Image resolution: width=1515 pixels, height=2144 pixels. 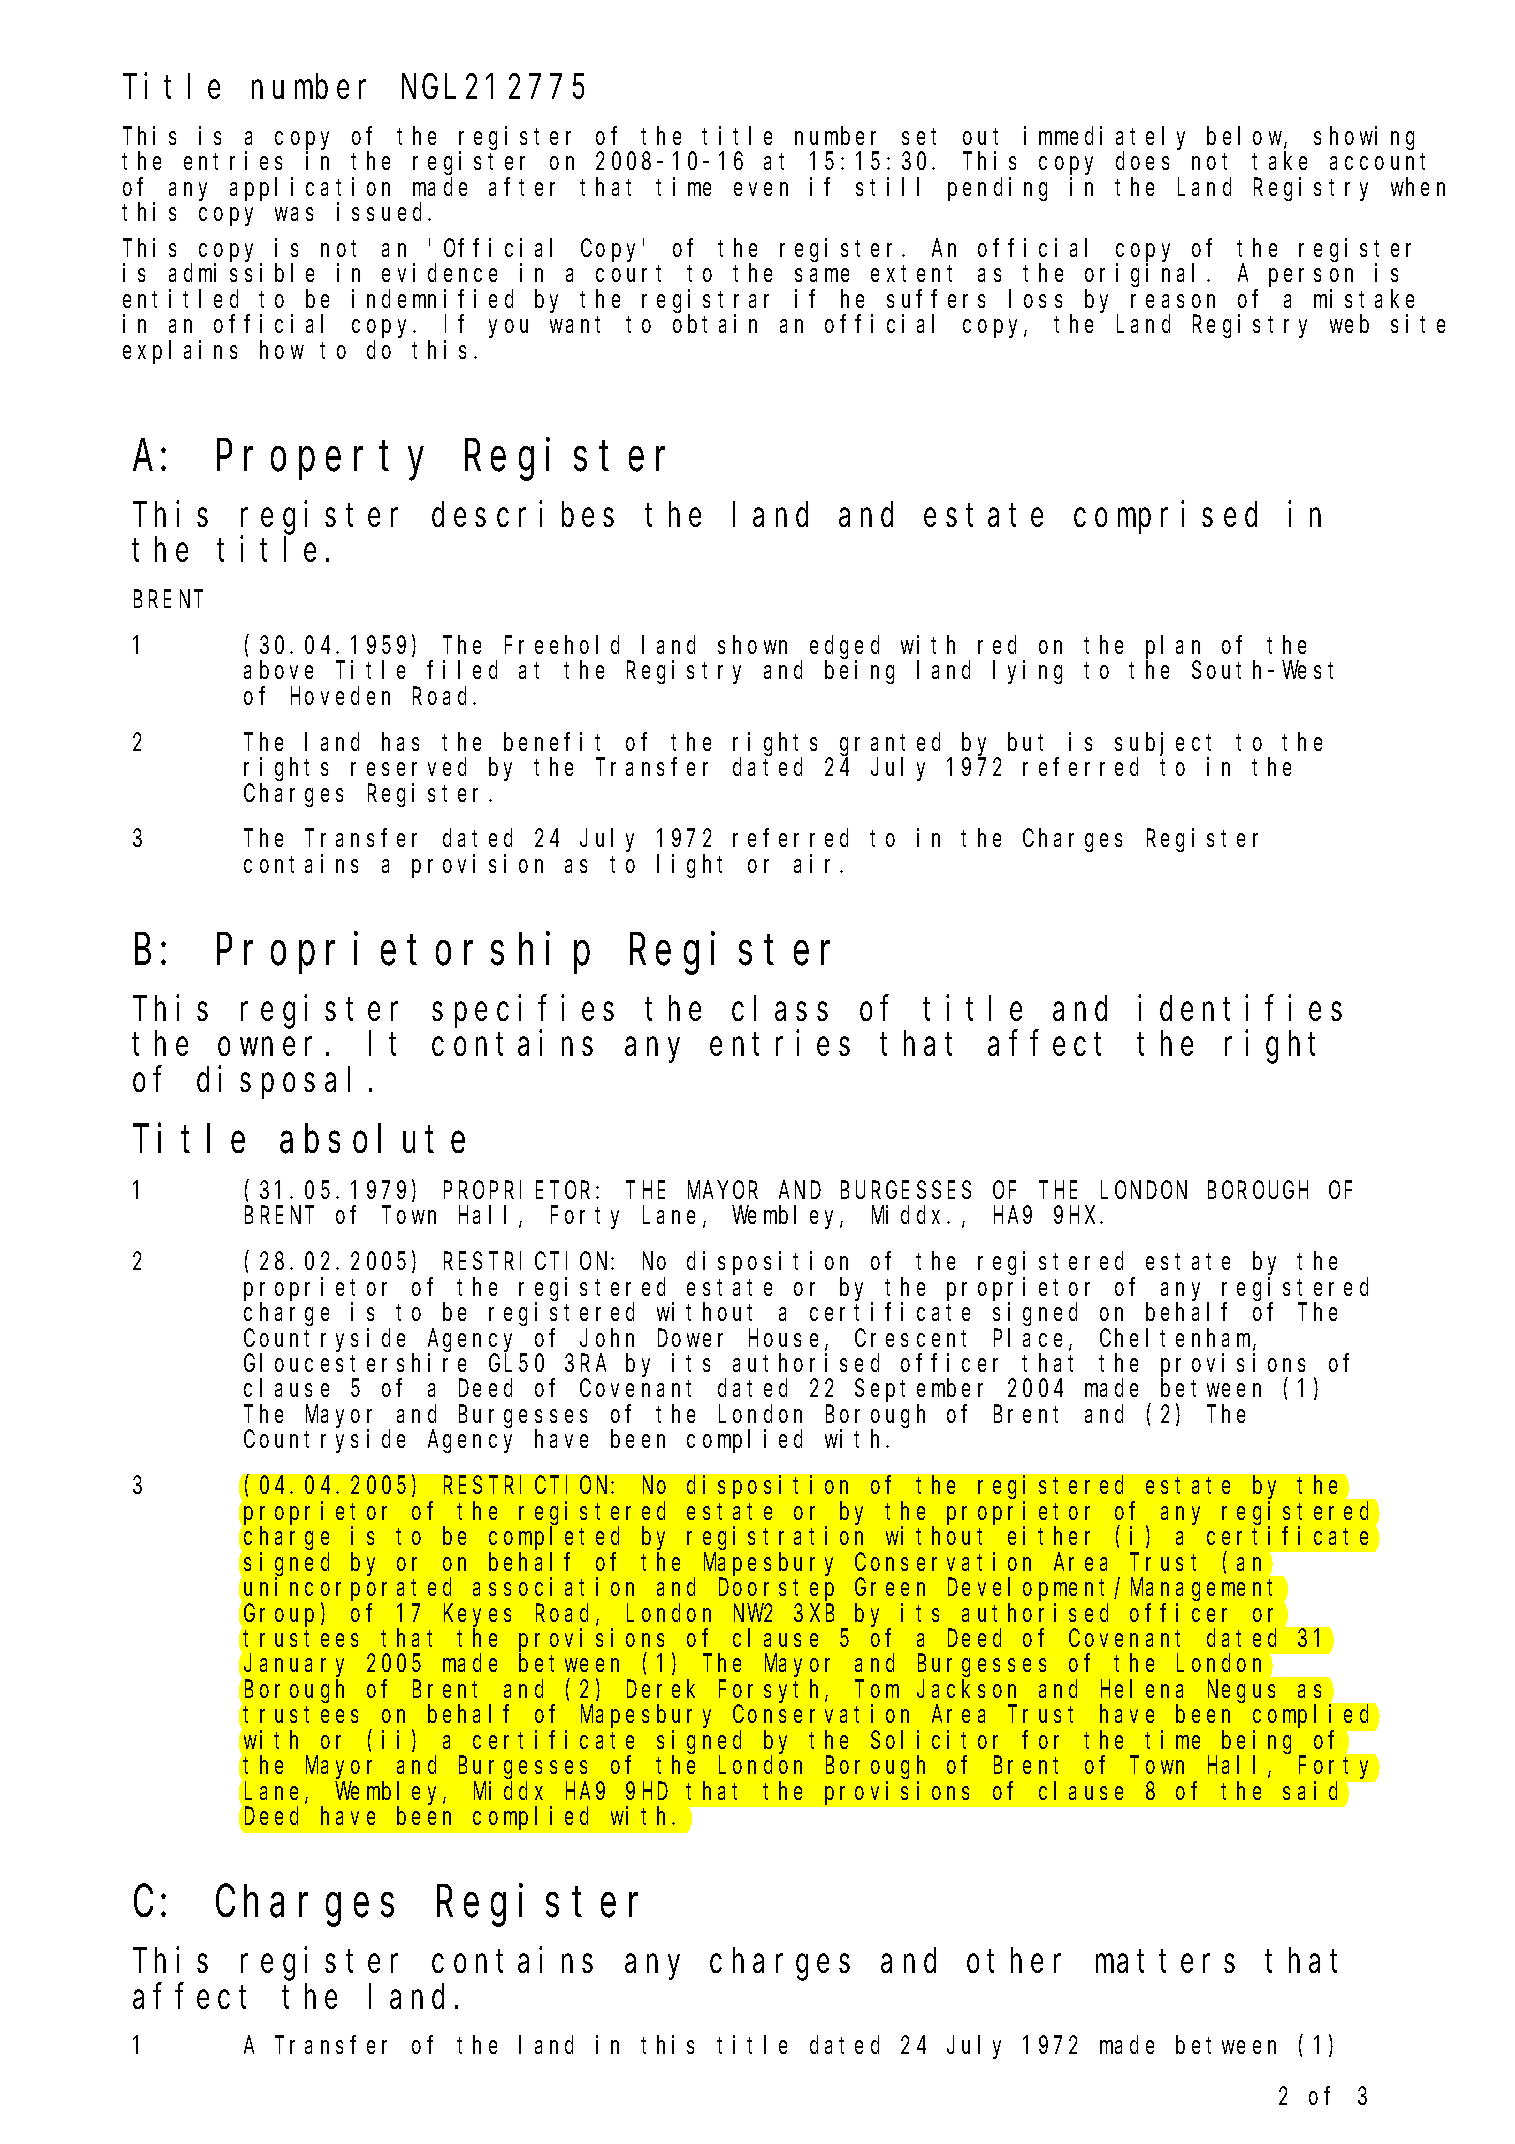 I want to click on absolute, so click(x=372, y=1139).
